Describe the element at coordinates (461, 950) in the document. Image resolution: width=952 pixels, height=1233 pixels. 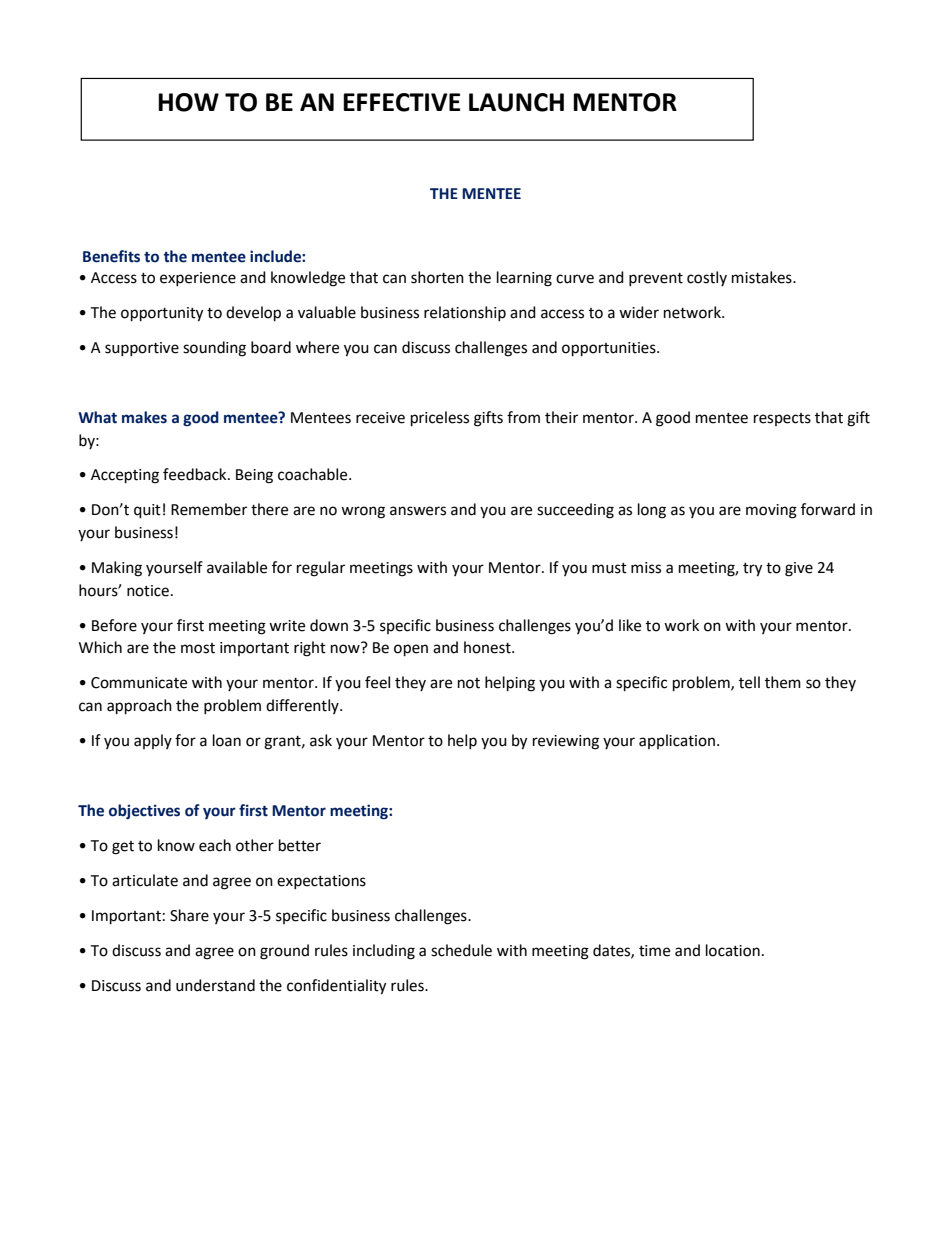
I see `schedule` at that location.
